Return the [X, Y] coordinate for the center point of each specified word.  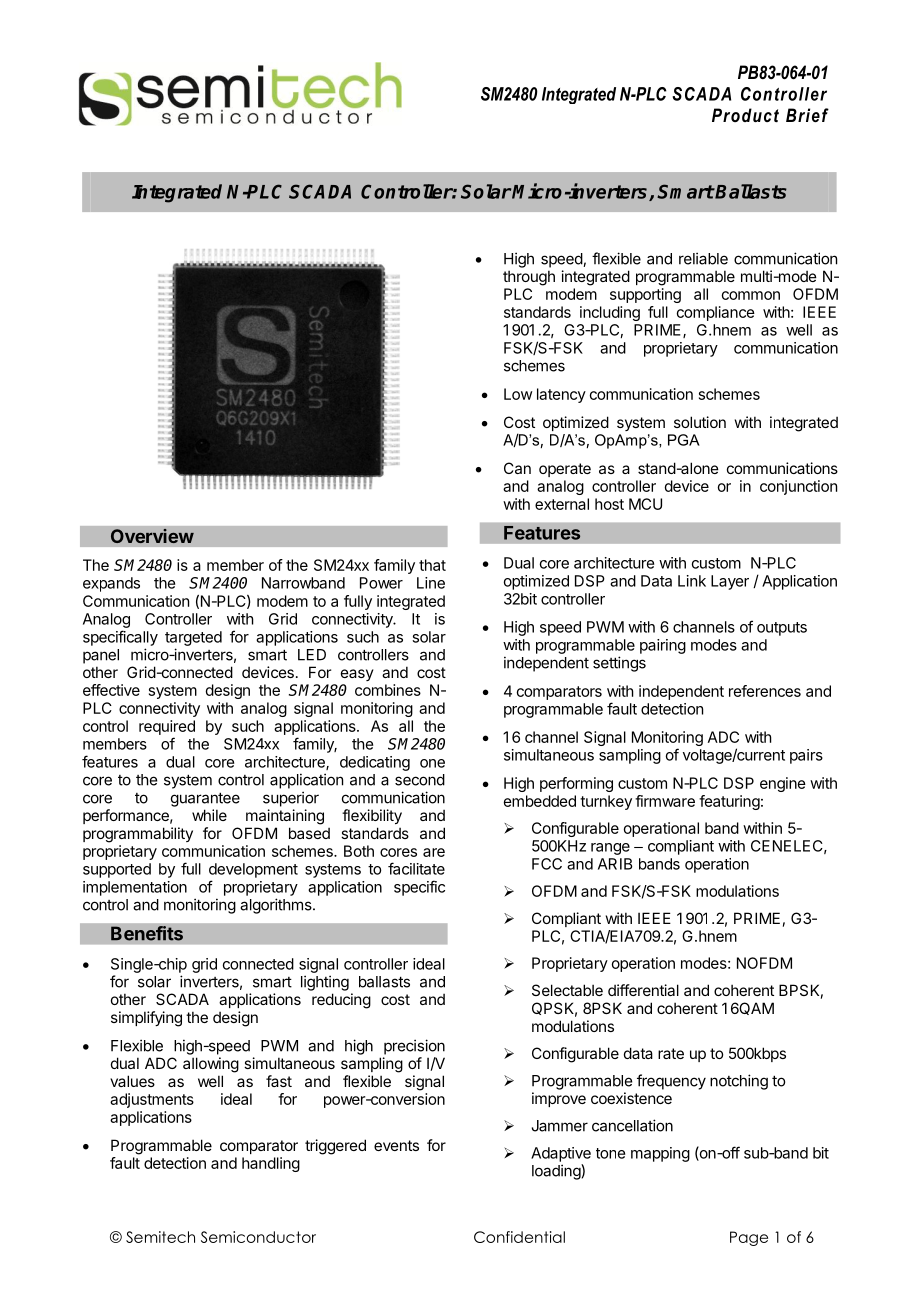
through [529, 278]
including [610, 313]
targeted [193, 638]
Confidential [519, 1237]
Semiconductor [258, 1237]
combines [388, 690]
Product [745, 115]
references [765, 691]
